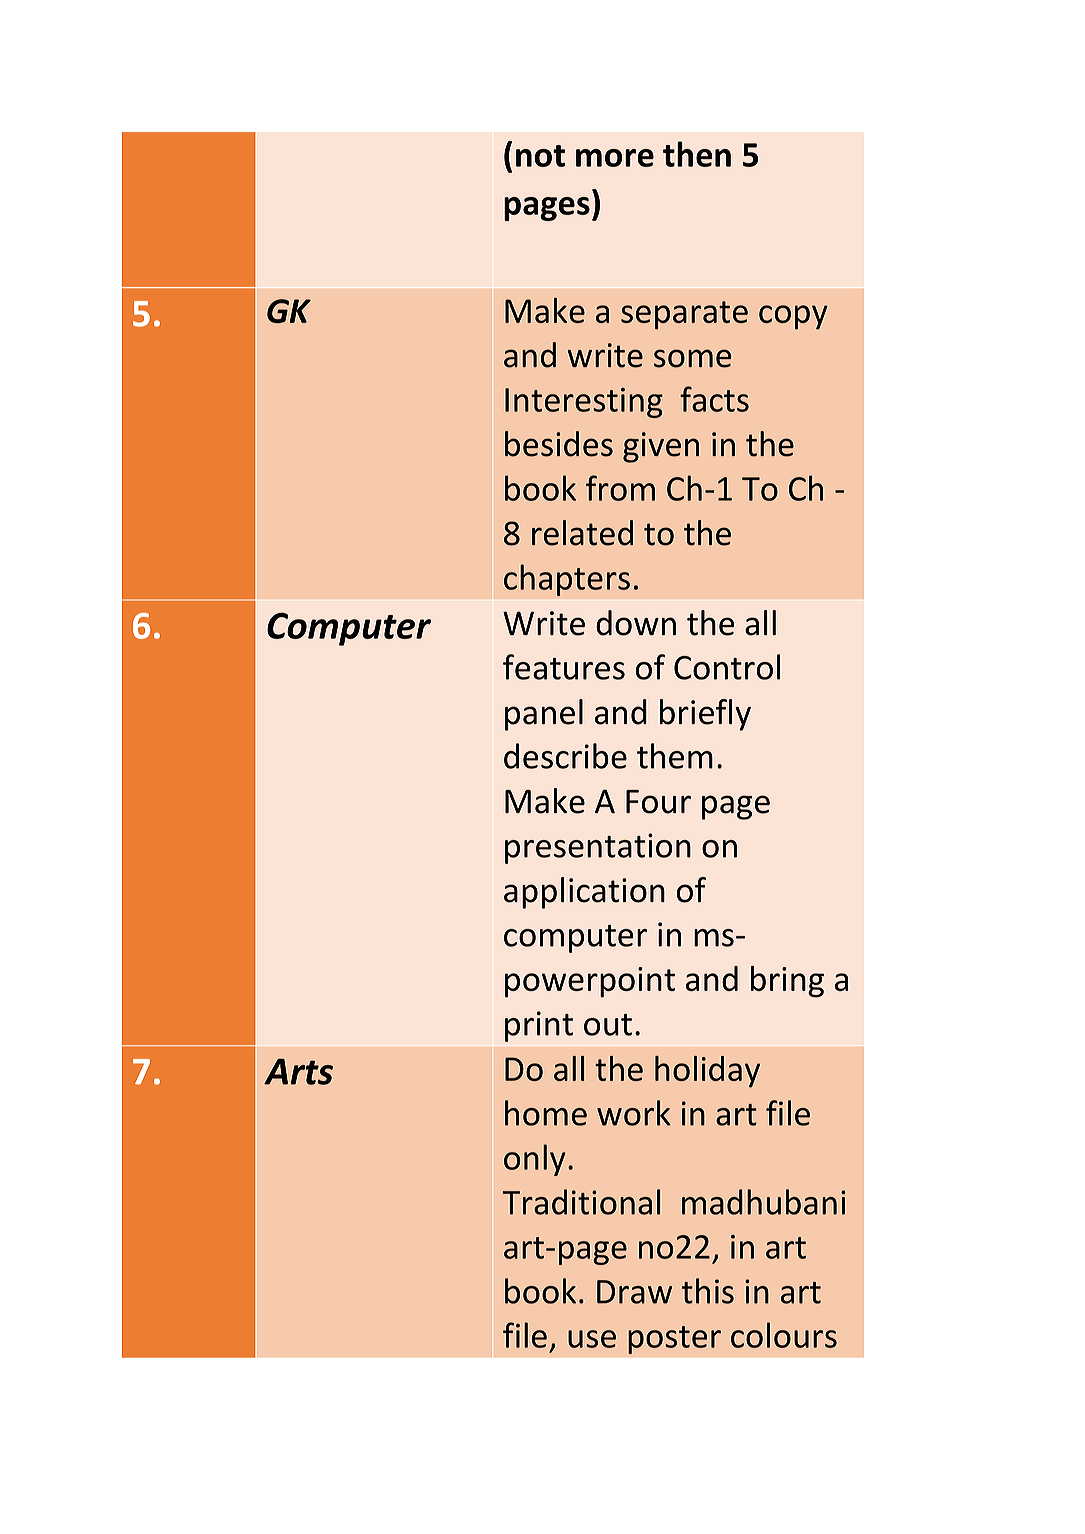 The width and height of the screenshot is (1085, 1534). I want to click on Arts, so click(298, 1072).
